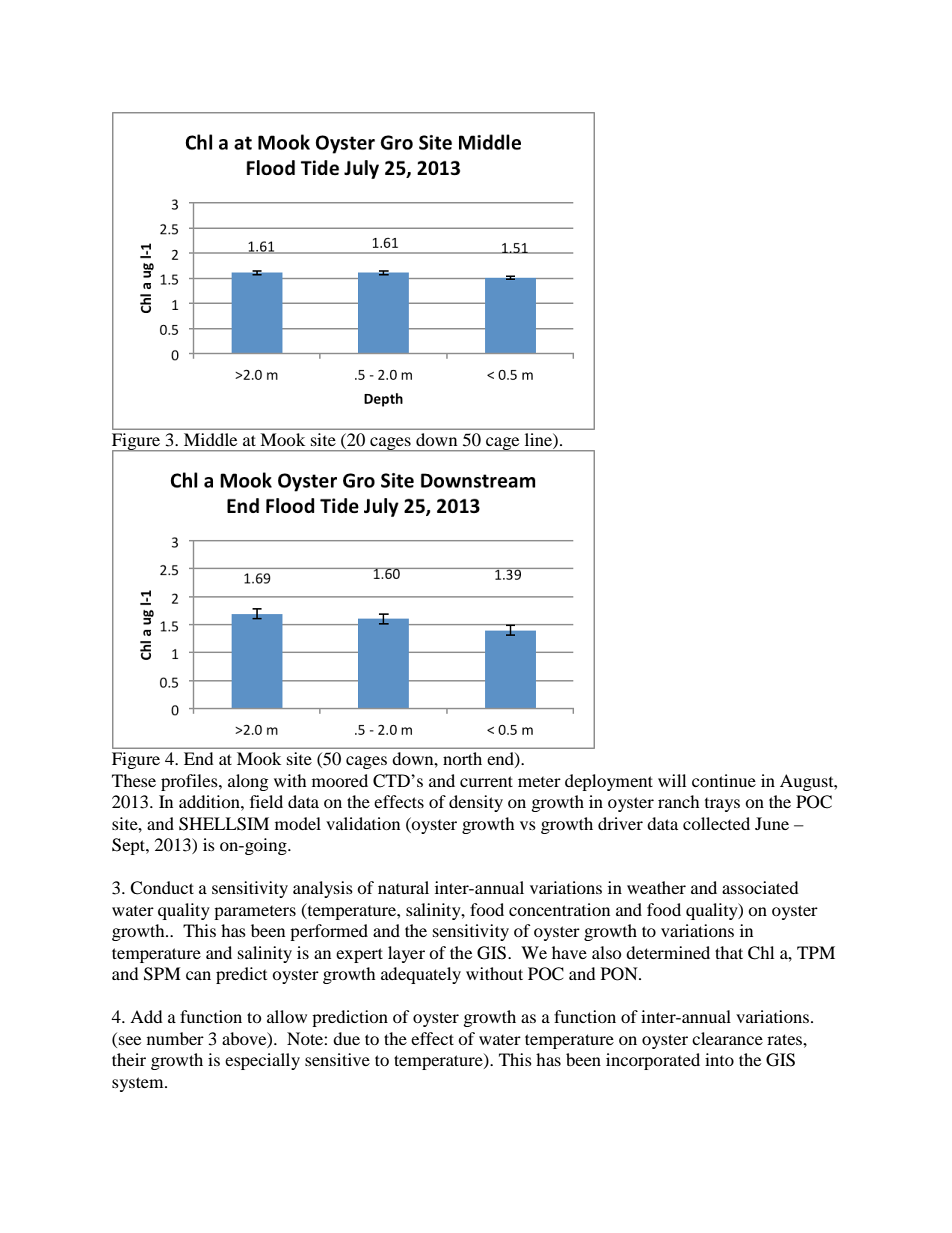 The height and width of the document is (1233, 952). I want to click on can, so click(198, 975).
